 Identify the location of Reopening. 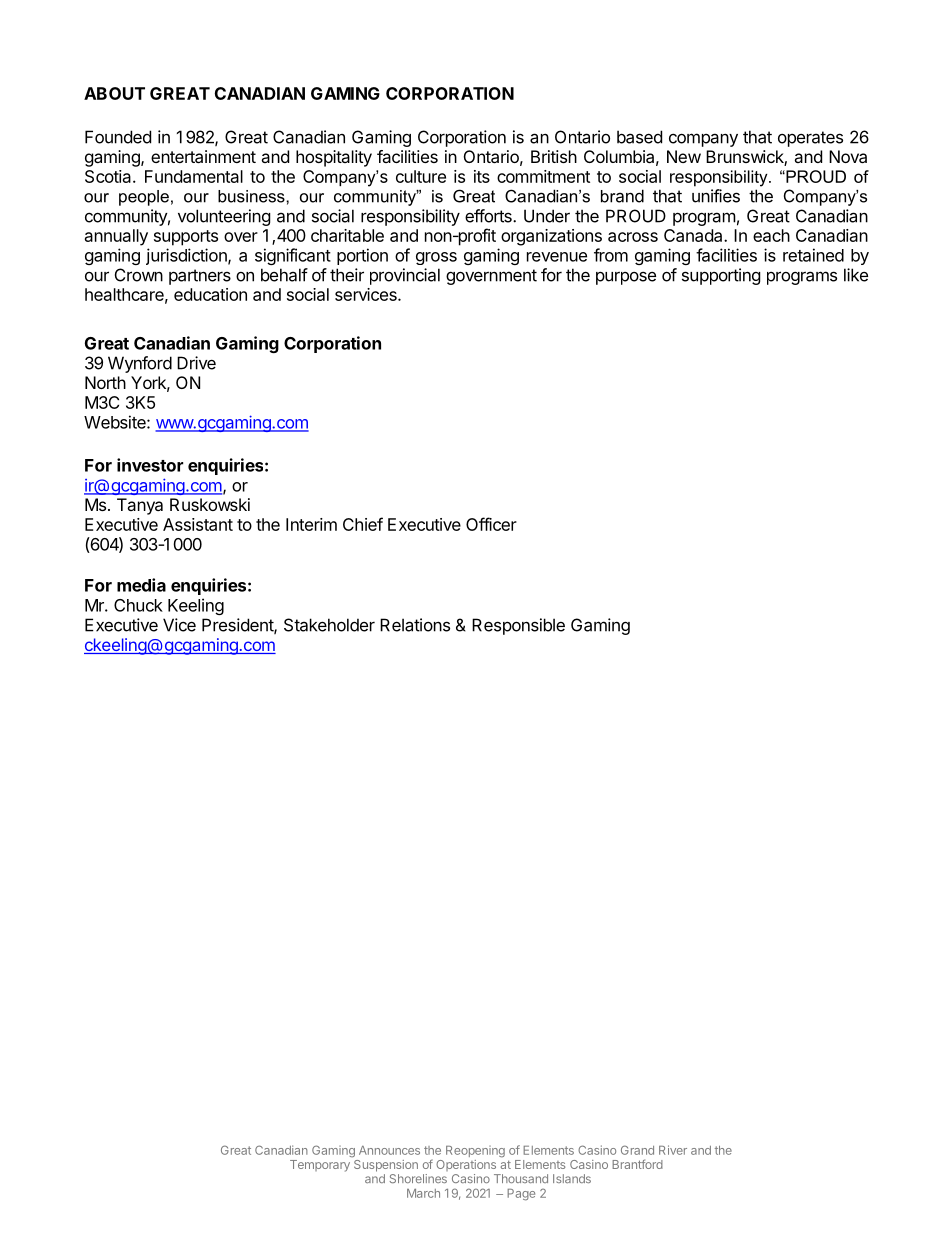
(475, 1152).
